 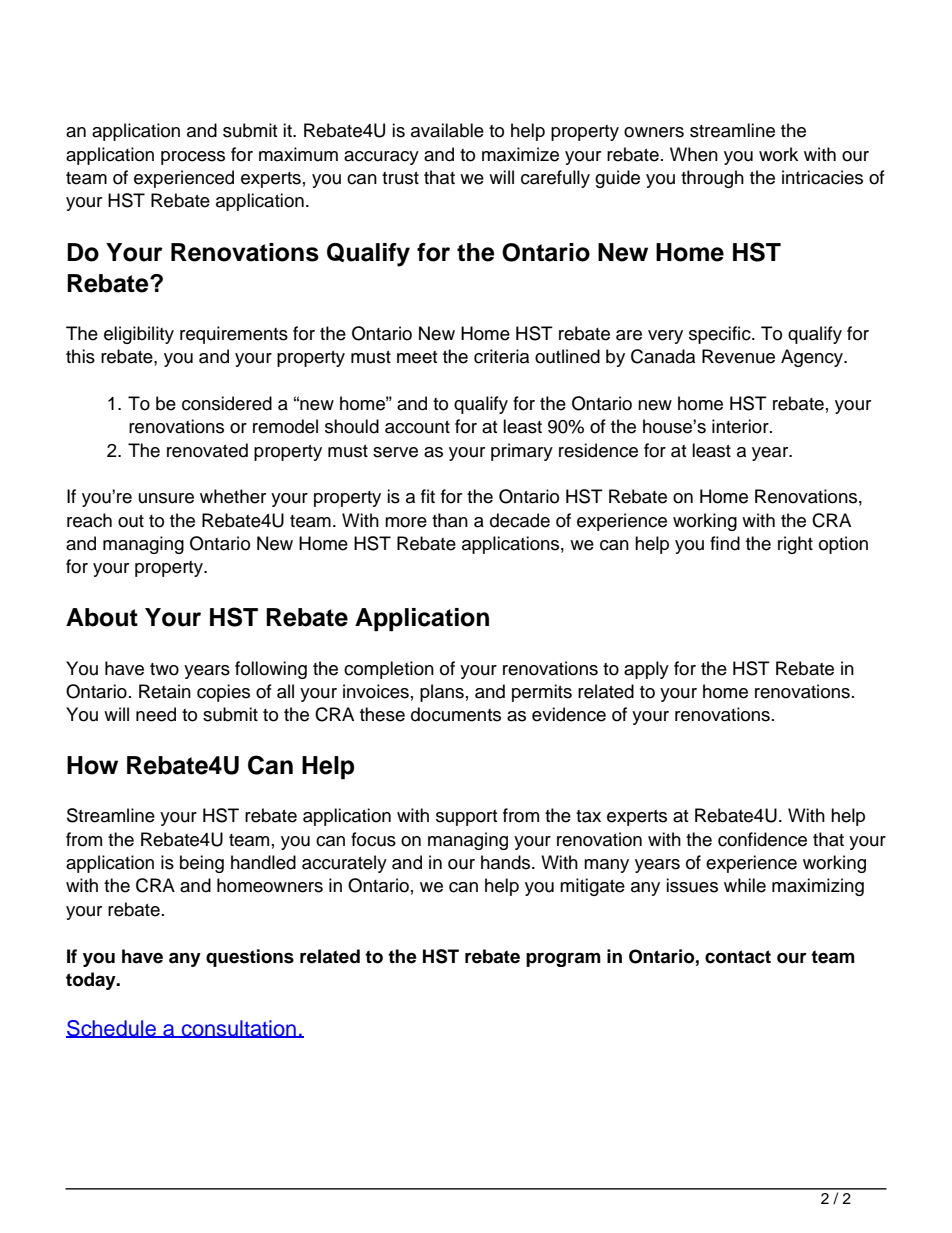 I want to click on renovated, so click(x=207, y=450).
